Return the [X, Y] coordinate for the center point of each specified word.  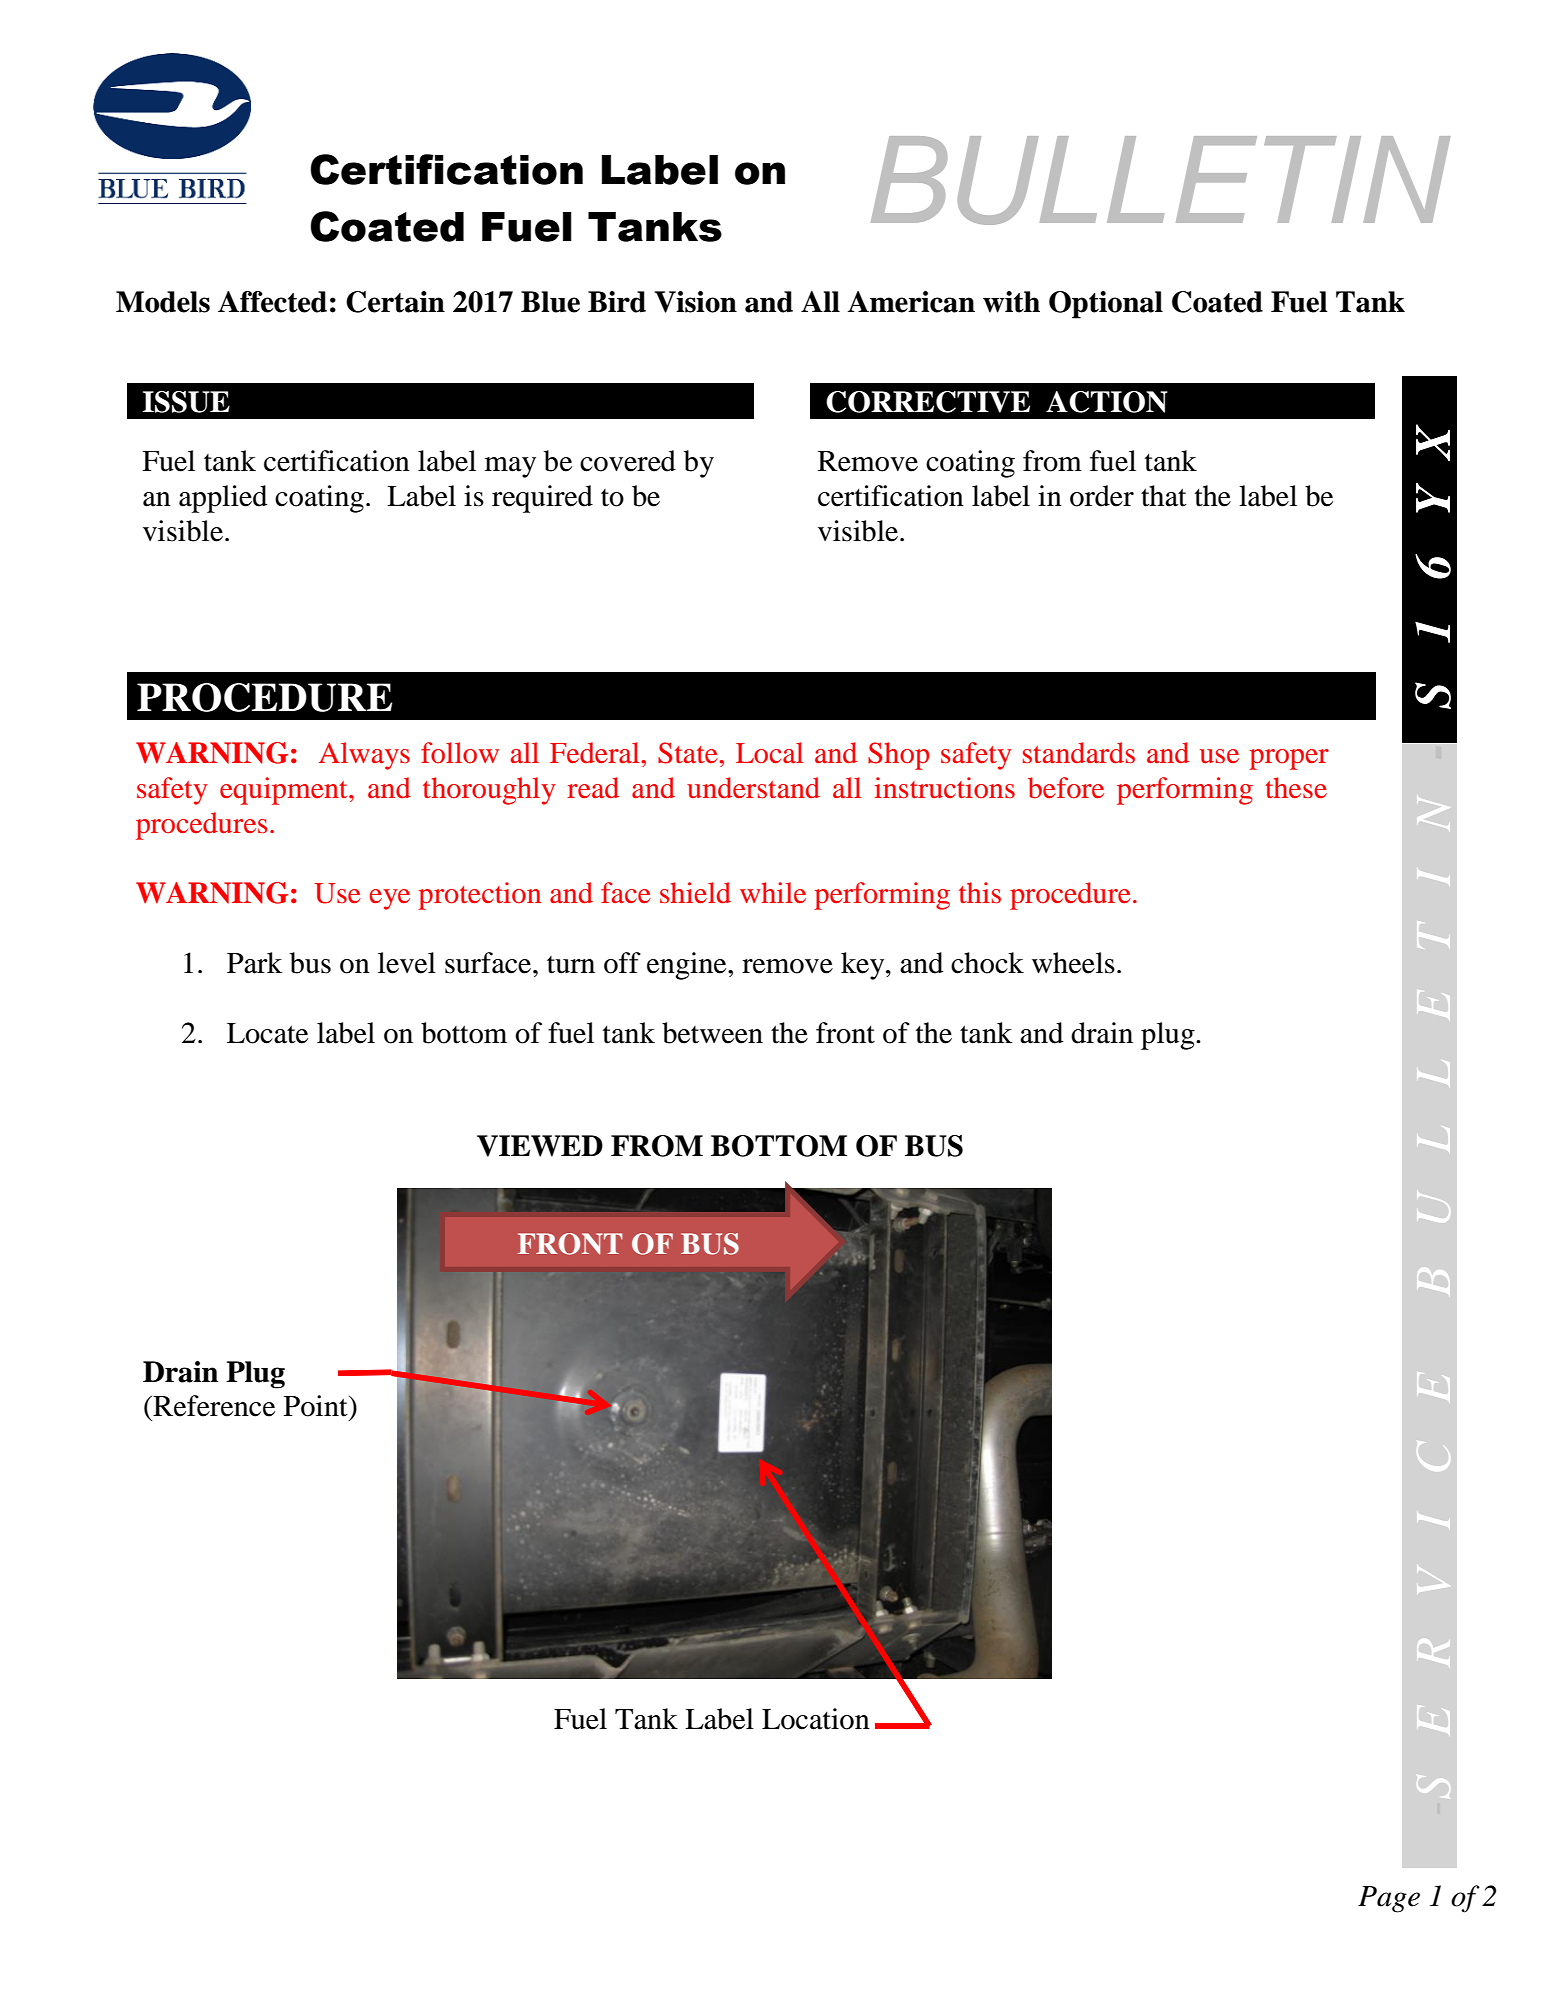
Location [816, 1719]
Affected [272, 302]
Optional [1106, 305]
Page [1389, 1899]
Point [317, 1406]
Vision [696, 302]
